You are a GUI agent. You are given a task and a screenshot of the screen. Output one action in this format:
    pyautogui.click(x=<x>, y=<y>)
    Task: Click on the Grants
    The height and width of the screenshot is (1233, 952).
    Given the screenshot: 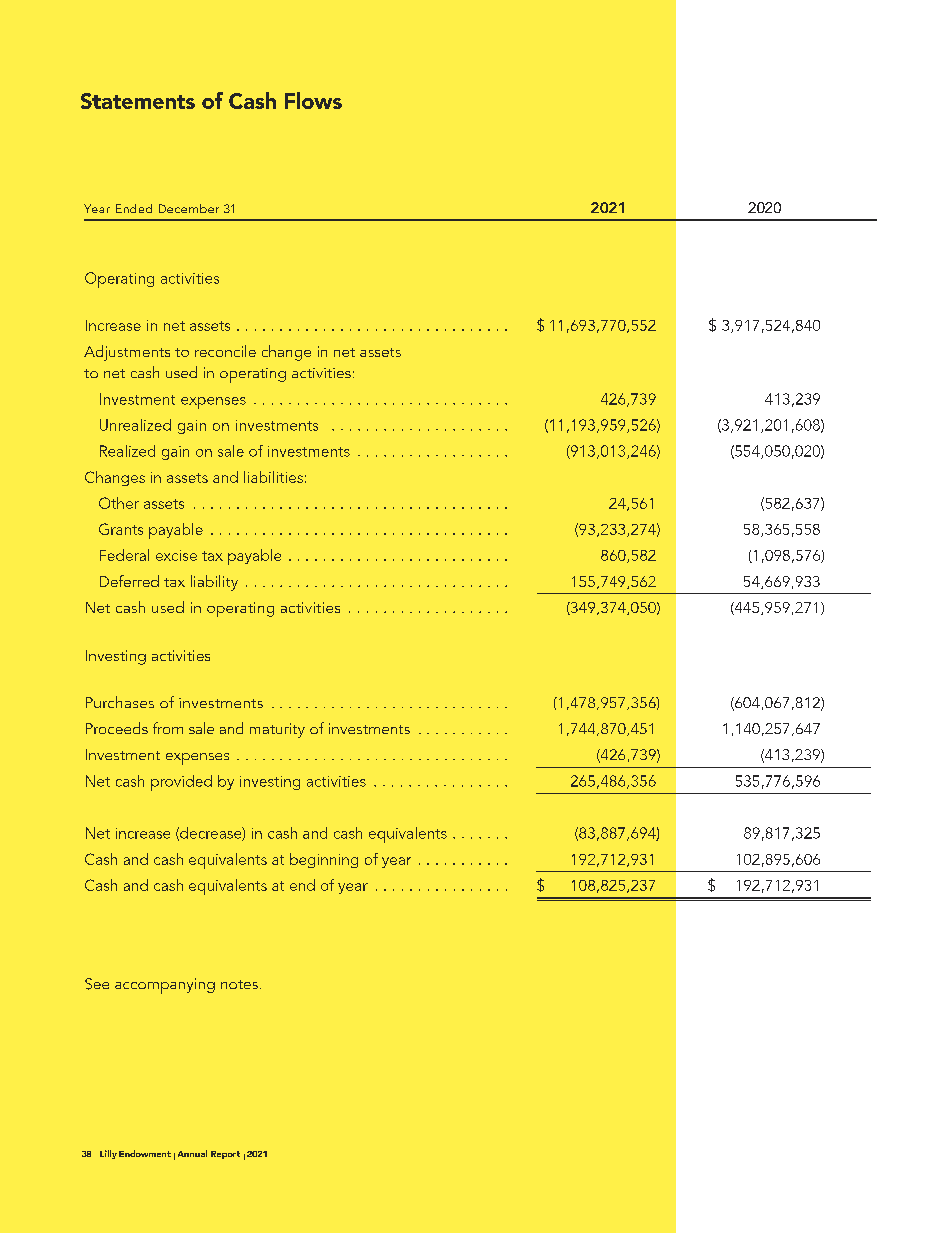 What is the action you would take?
    pyautogui.click(x=121, y=529)
